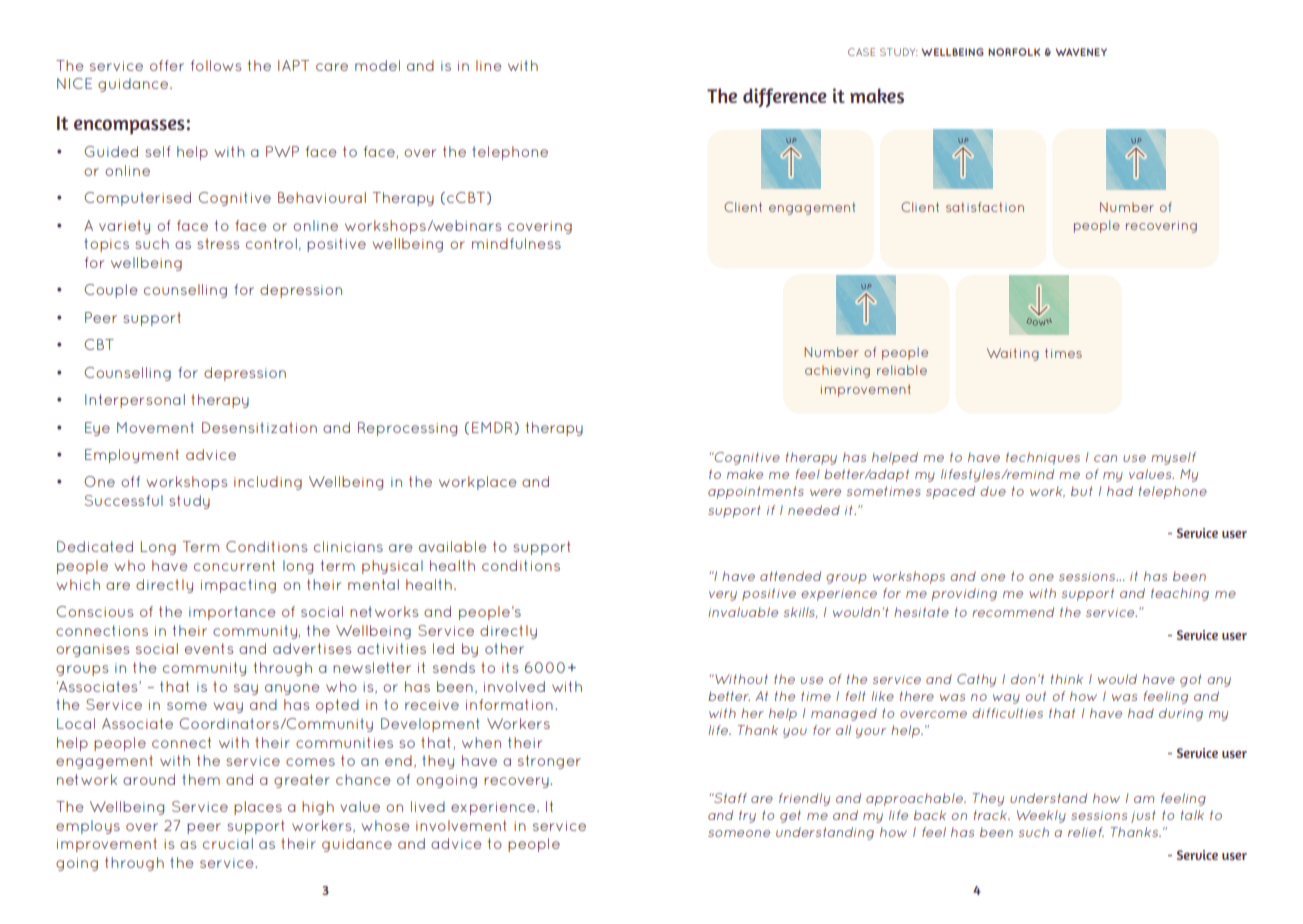 Image resolution: width=1303 pixels, height=924 pixels. I want to click on reliable, so click(902, 370).
